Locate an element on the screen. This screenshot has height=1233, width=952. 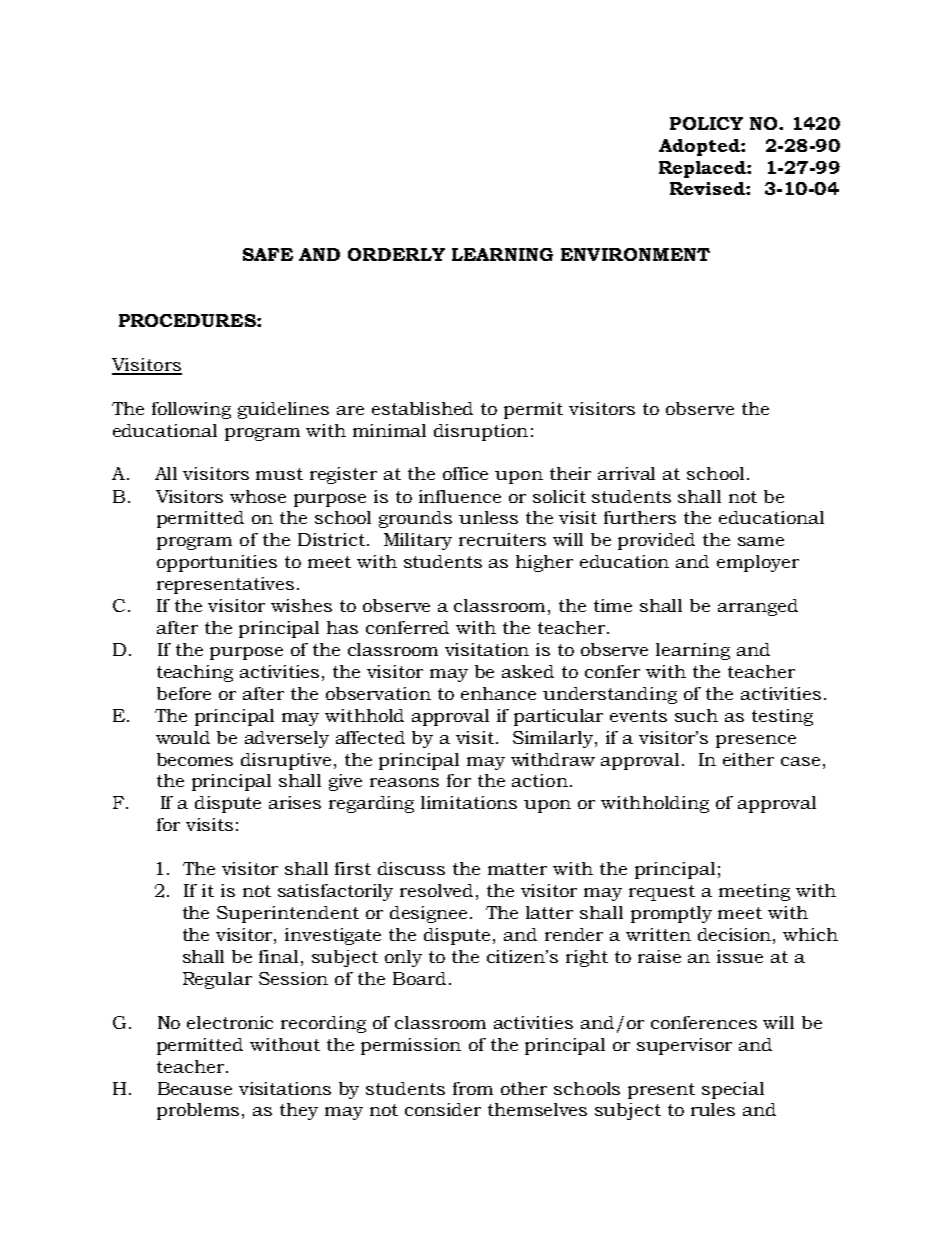
Adopted is located at coordinates (700, 147).
